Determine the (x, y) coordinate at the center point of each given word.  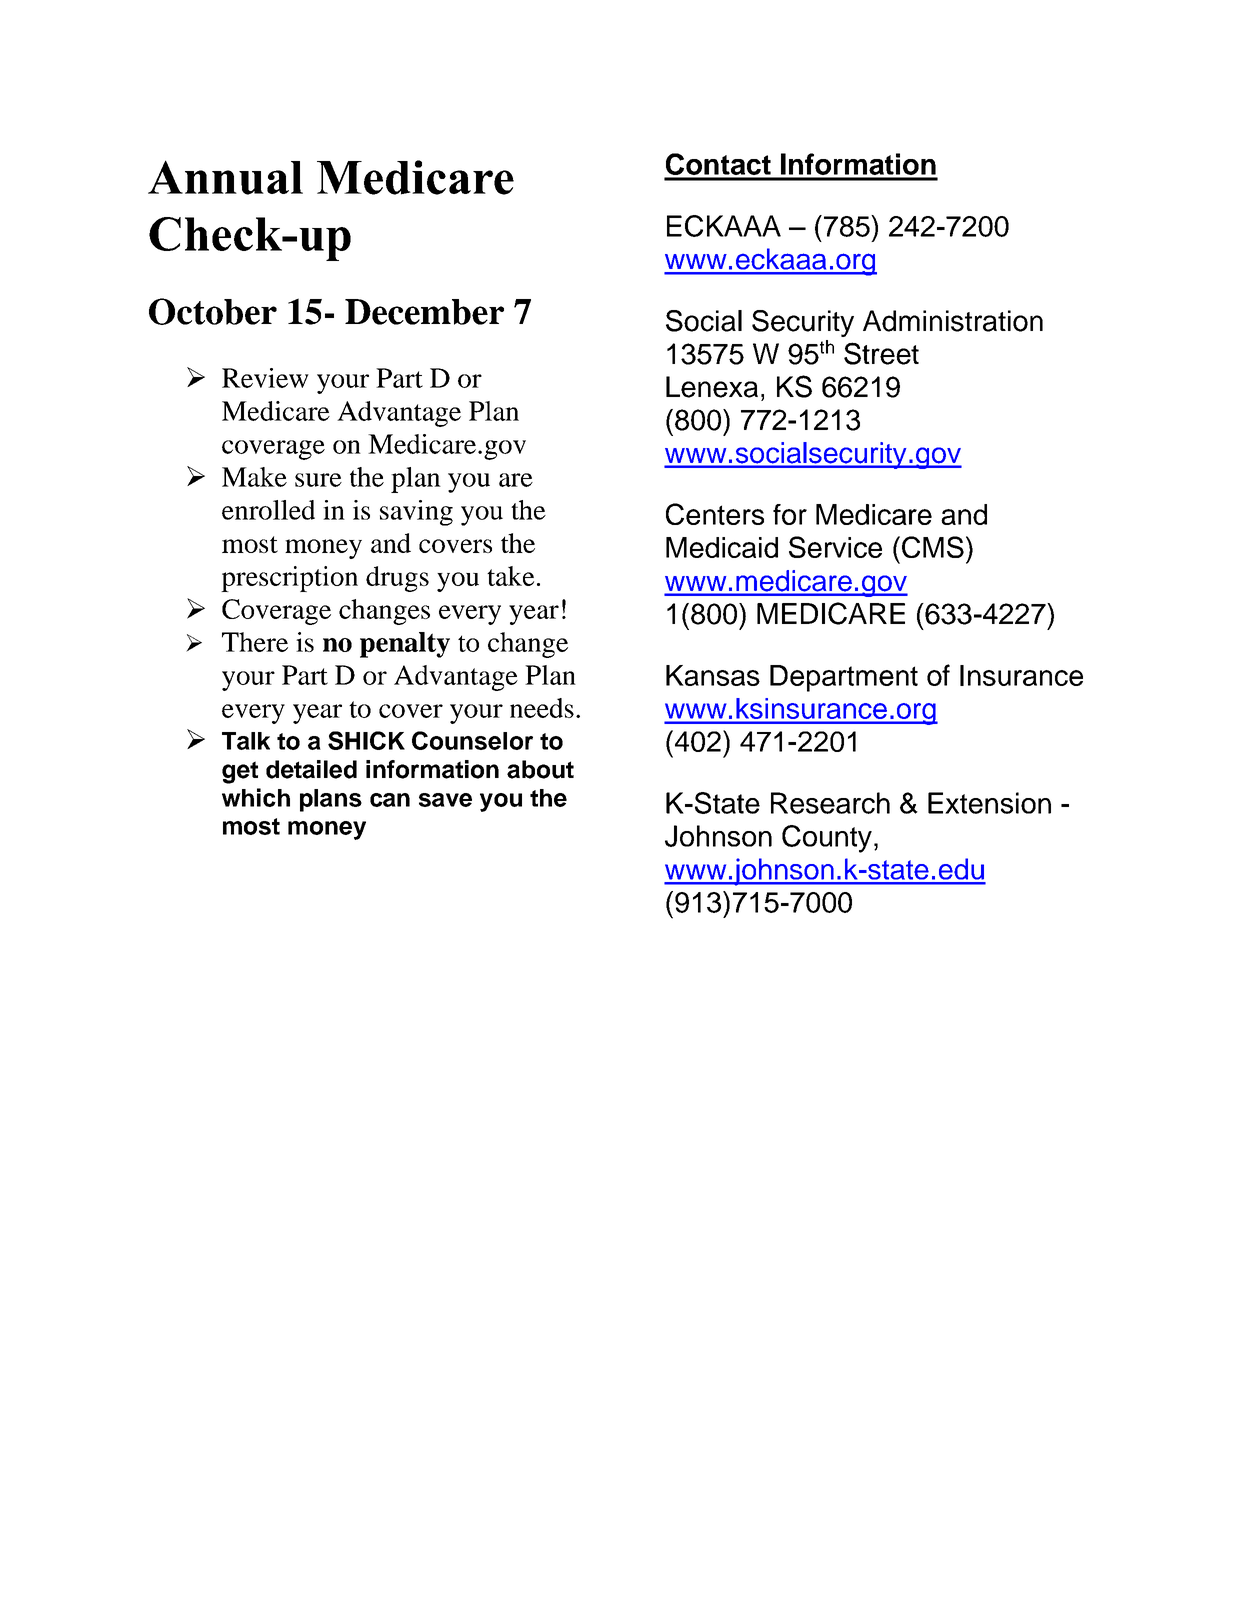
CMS (933, 547)
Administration (953, 321)
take (510, 576)
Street (881, 353)
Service (835, 547)
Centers (715, 514)
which (256, 797)
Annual (225, 177)
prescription (289, 579)
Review (265, 378)
